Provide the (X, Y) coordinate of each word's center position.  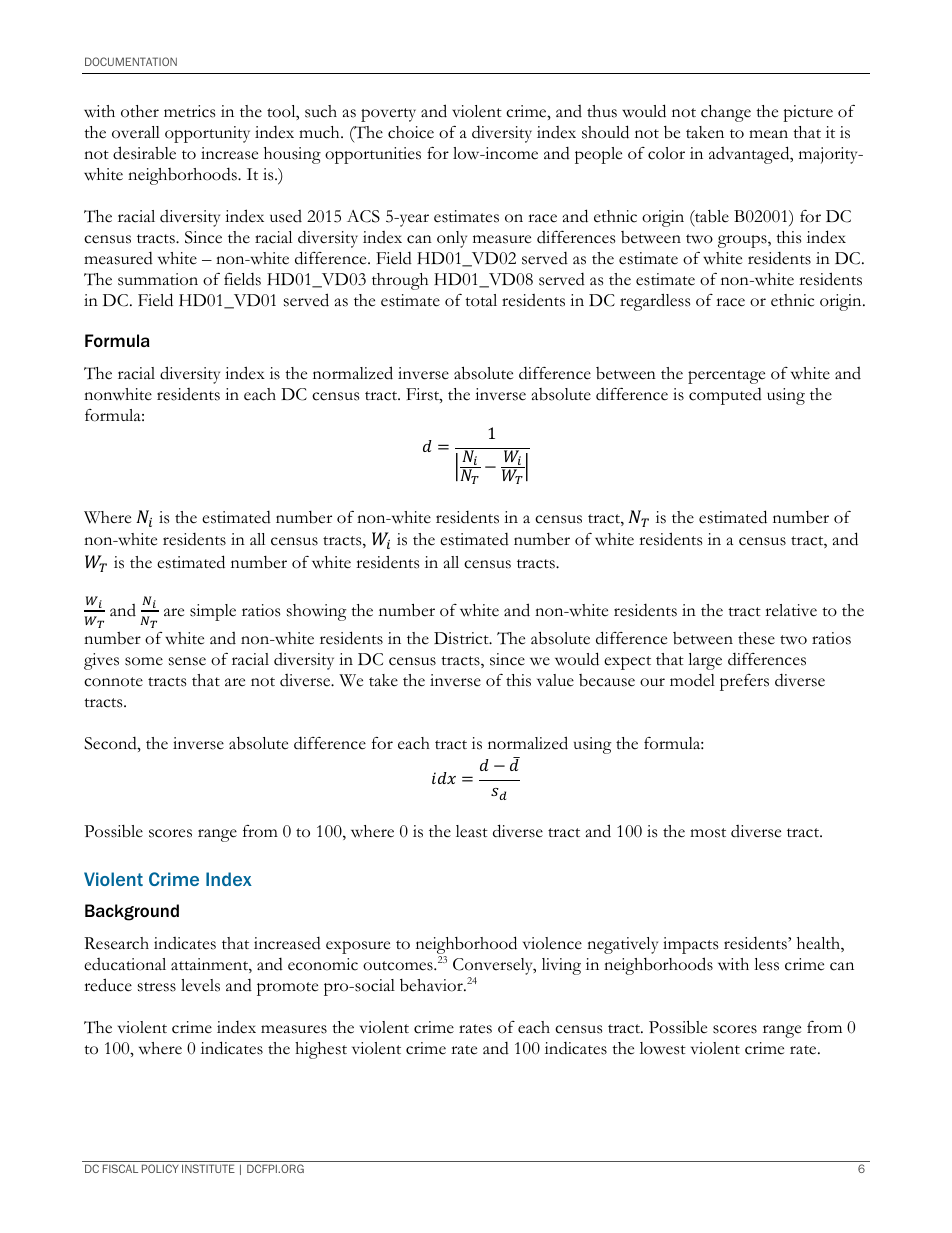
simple (213, 612)
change (726, 113)
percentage (726, 377)
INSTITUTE (208, 1168)
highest (321, 1050)
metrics (189, 111)
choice (411, 132)
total (481, 300)
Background (132, 912)
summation (158, 279)
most (708, 833)
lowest (663, 1048)
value (555, 680)
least (472, 831)
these (756, 638)
